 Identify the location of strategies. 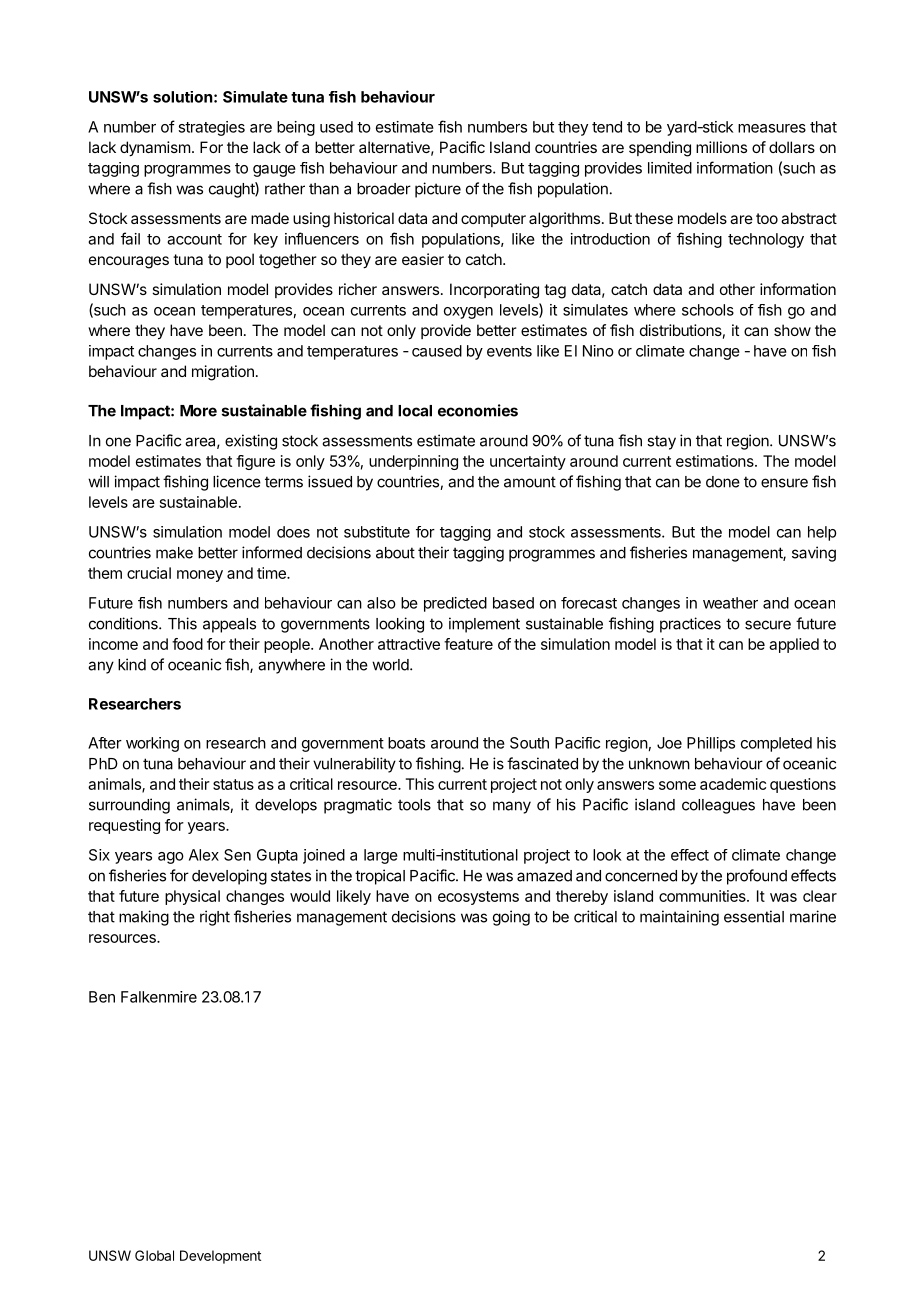
(211, 128).
